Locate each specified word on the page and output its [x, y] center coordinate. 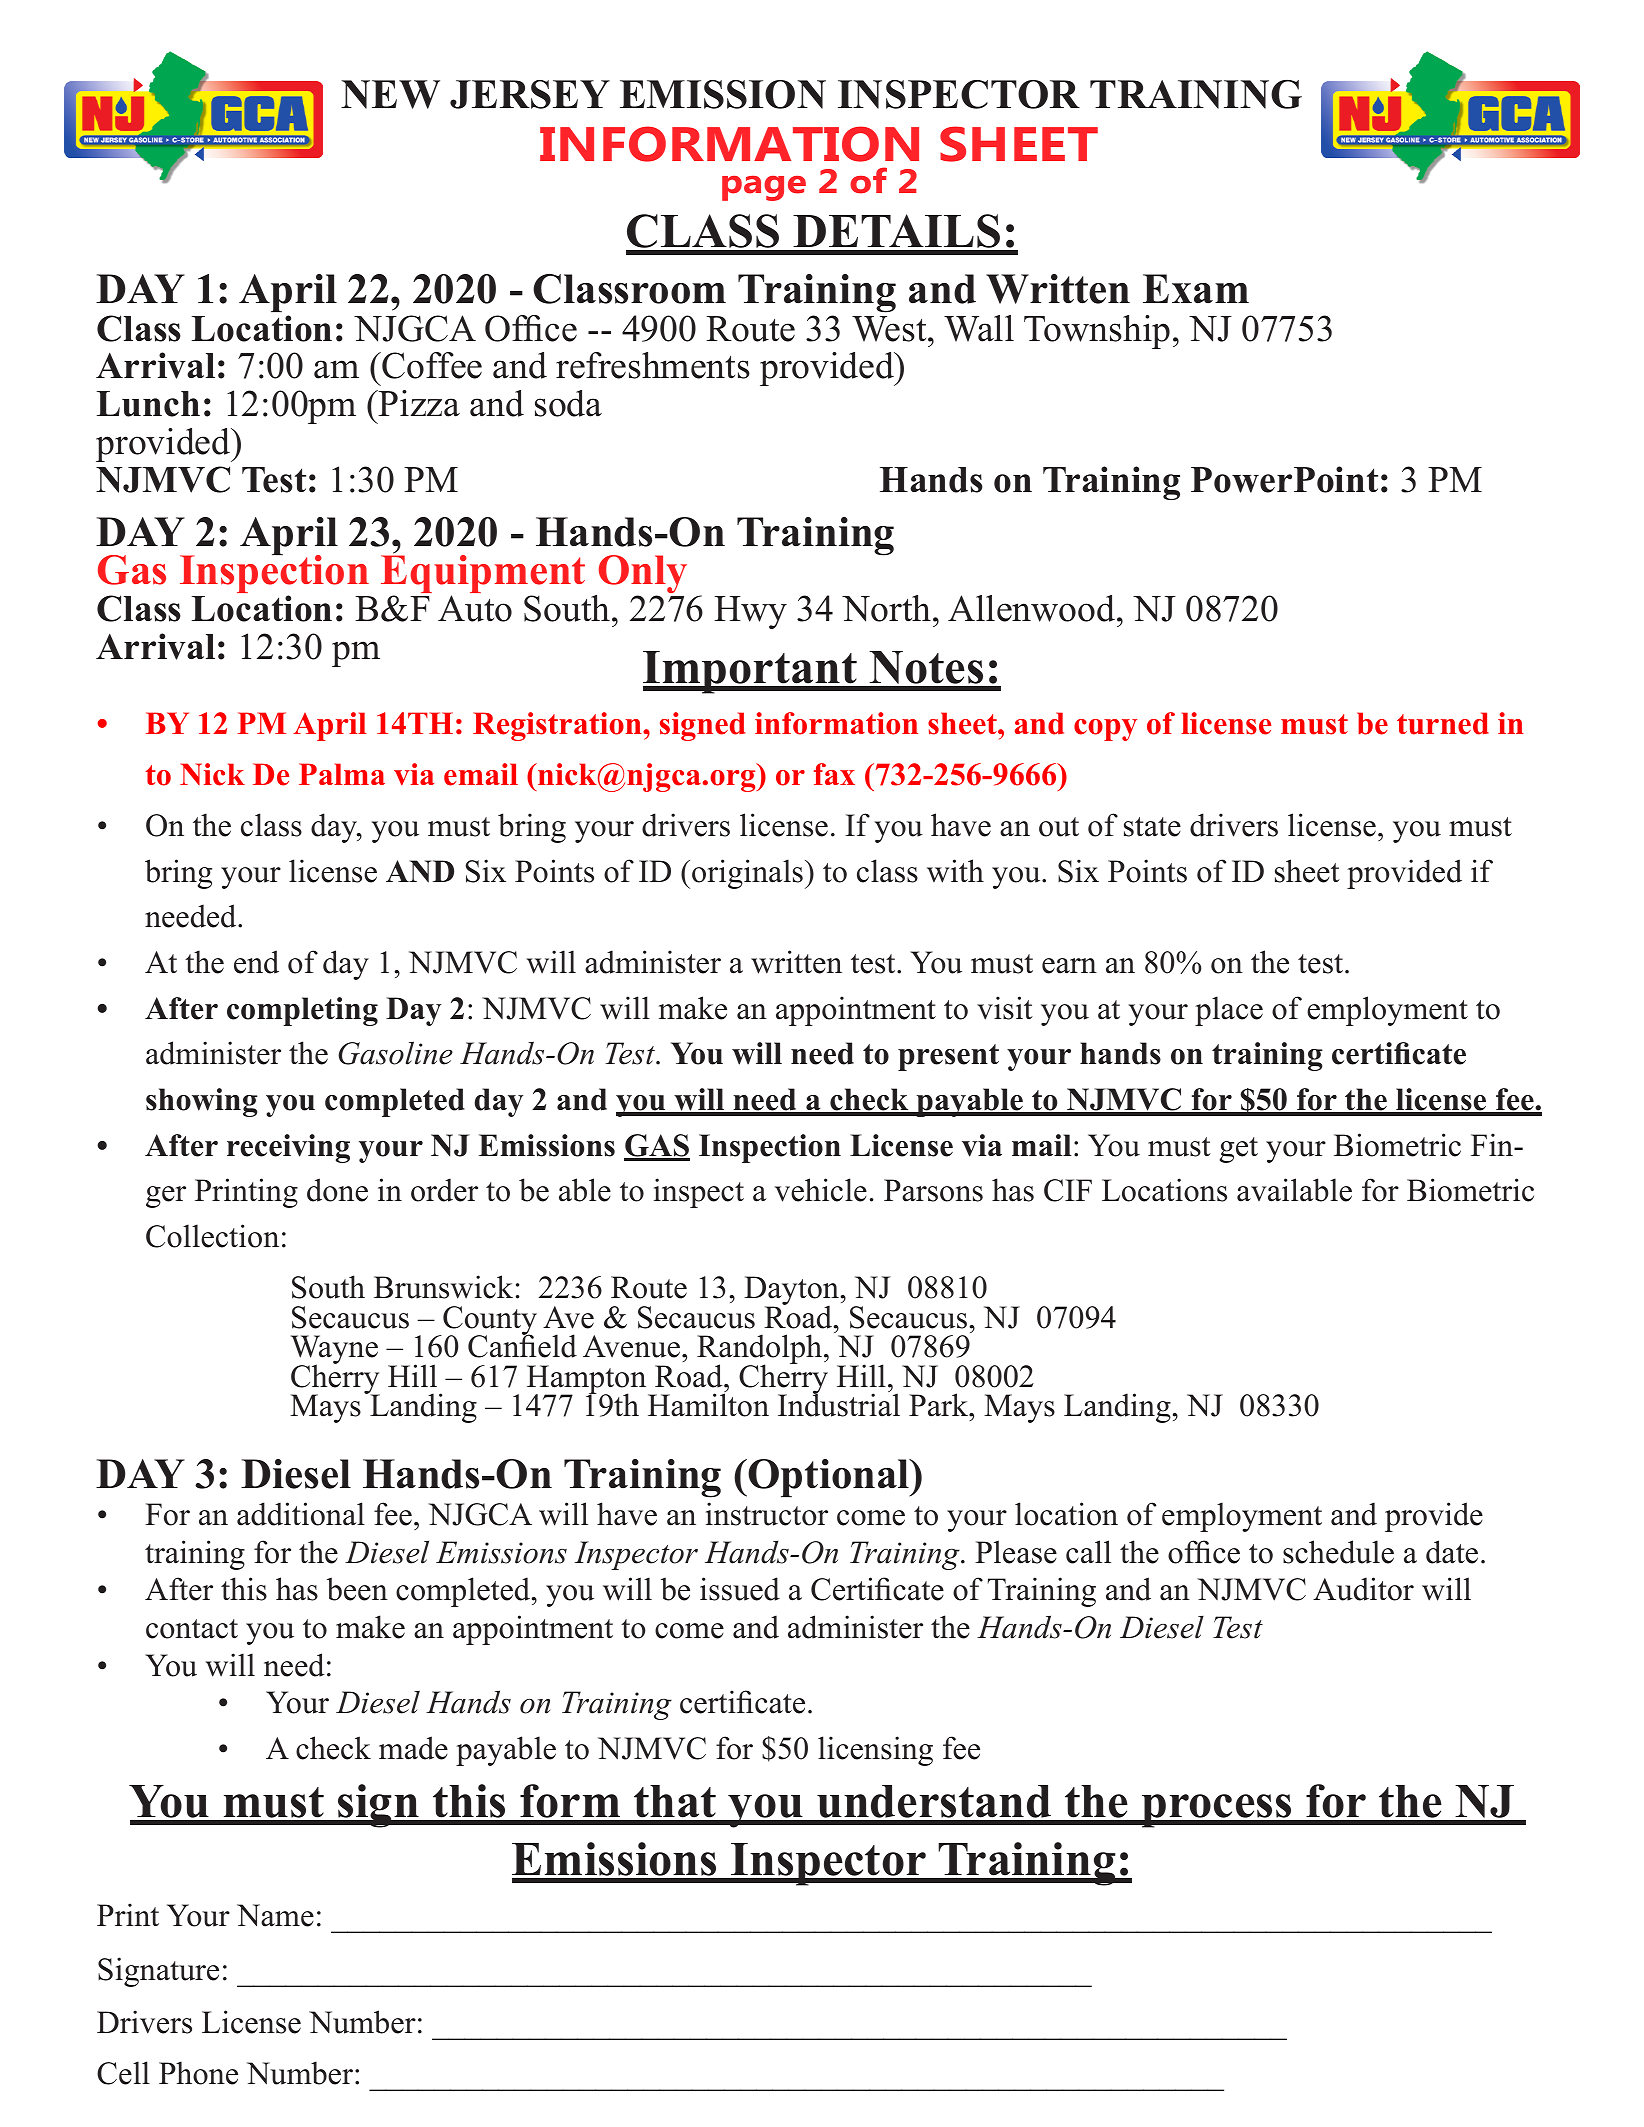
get [1239, 1150]
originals [747, 874]
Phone [198, 2073]
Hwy [750, 612]
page [764, 188]
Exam [1196, 289]
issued [740, 1589]
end [256, 962]
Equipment [483, 574]
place [1229, 1011]
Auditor [1363, 1589]
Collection [212, 1236]
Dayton [791, 1292]
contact [192, 1629]
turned [1443, 723]
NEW [390, 94]
